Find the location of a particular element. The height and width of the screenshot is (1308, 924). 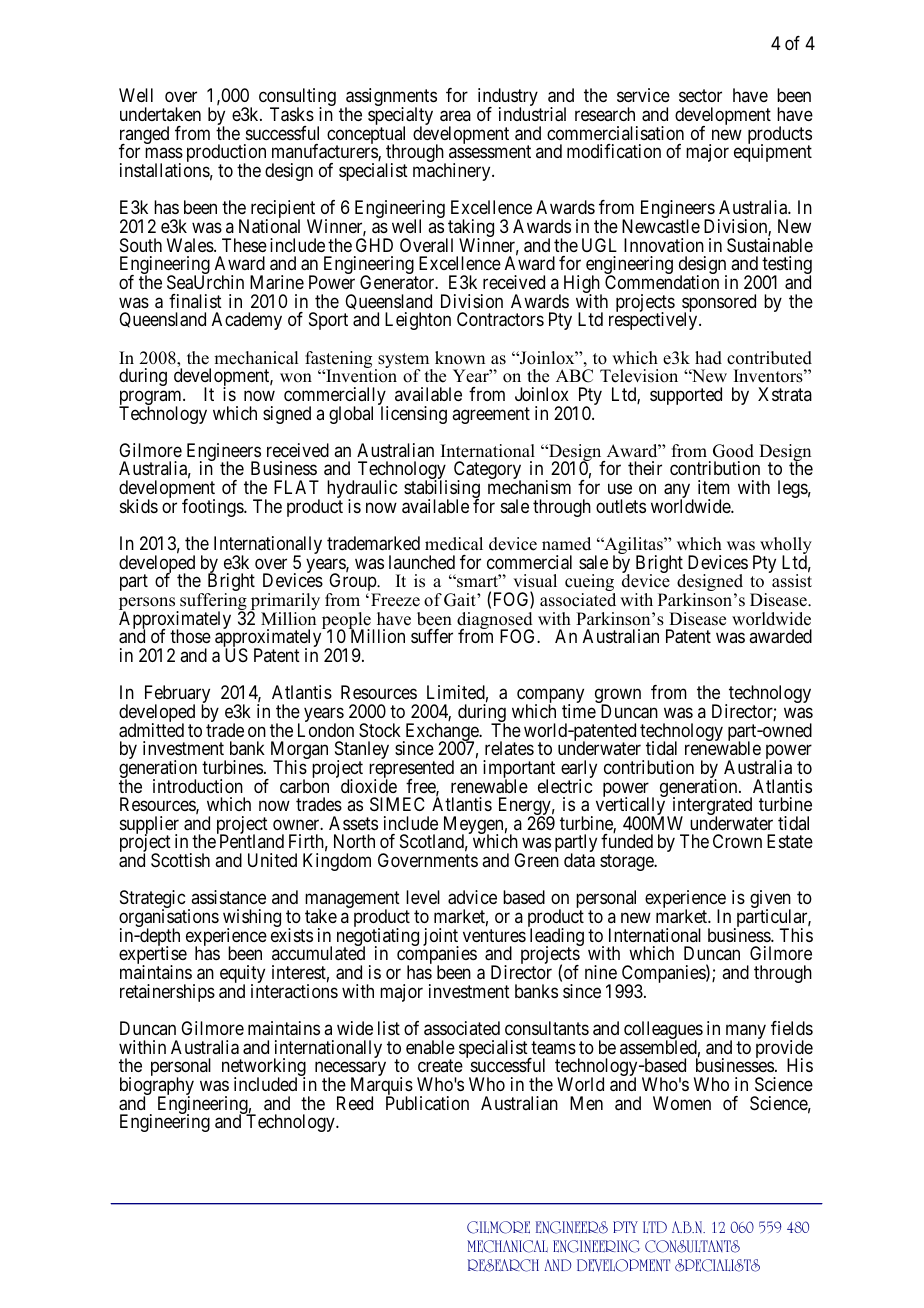

area is located at coordinates (455, 116).
